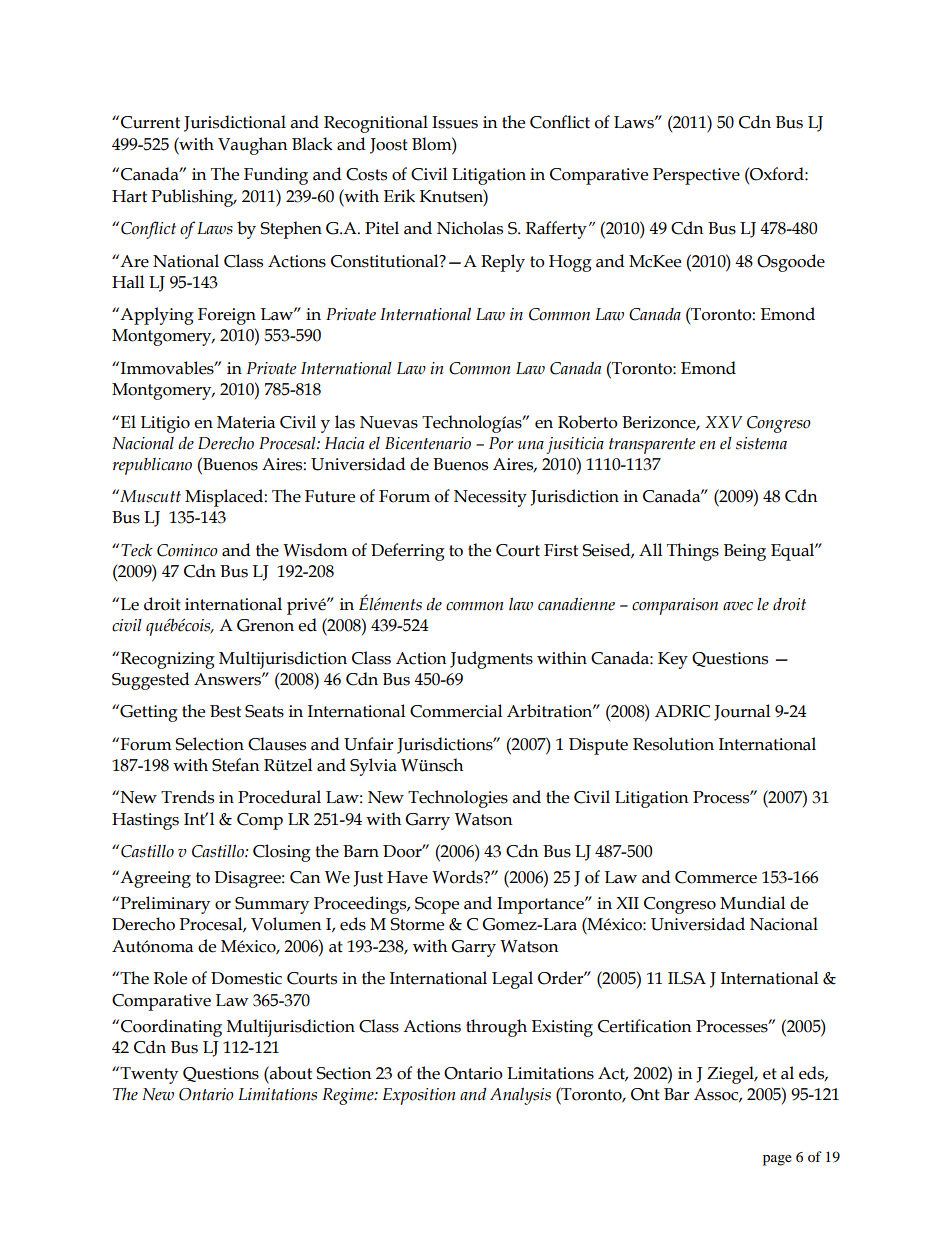  Describe the element at coordinates (673, 660) in the screenshot. I see `Key` at that location.
